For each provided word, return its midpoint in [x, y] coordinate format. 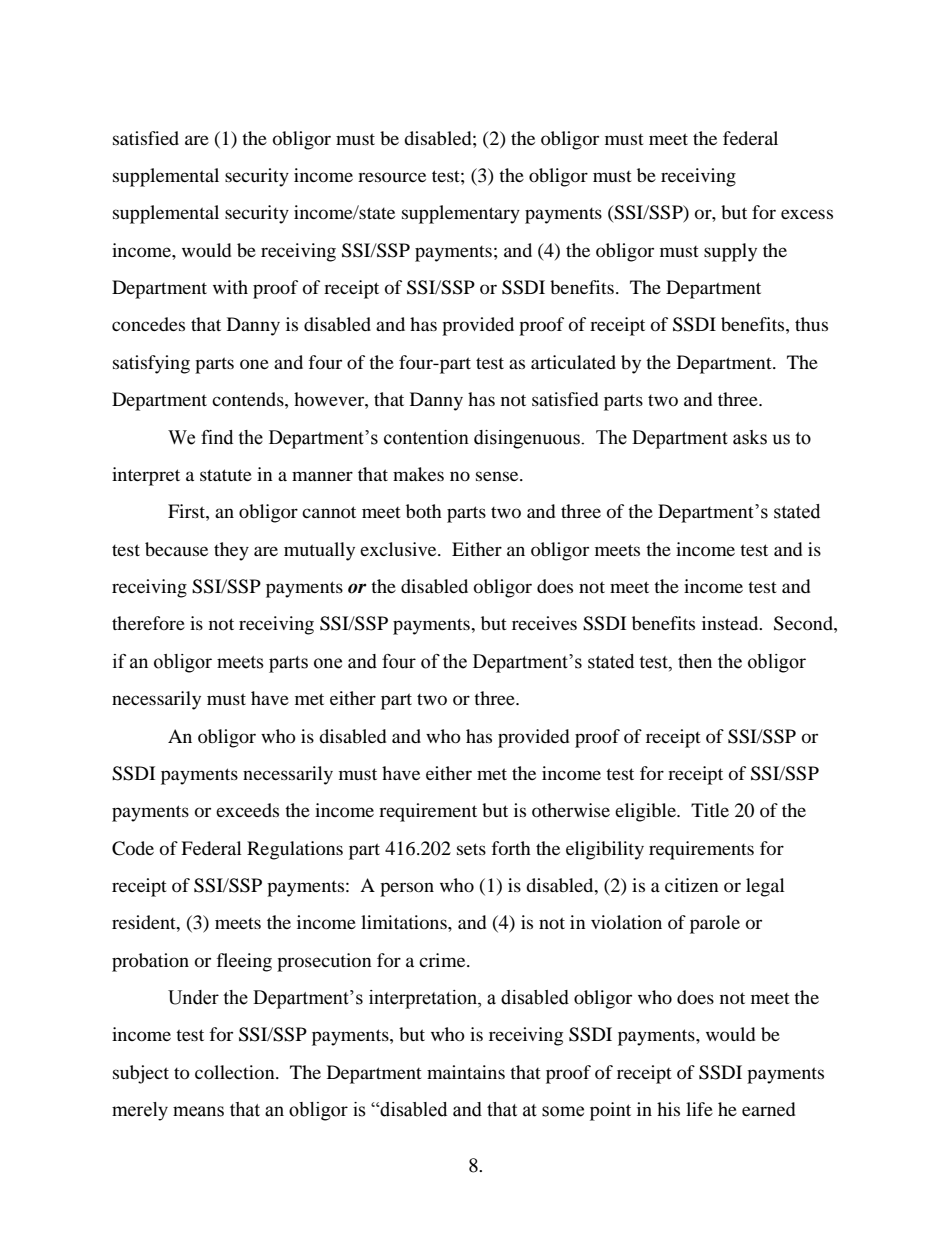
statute [226, 475]
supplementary [461, 214]
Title [710, 810]
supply [730, 252]
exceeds [247, 810]
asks [750, 437]
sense [498, 476]
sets [471, 849]
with [230, 287]
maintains [466, 1072]
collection [236, 1072]
